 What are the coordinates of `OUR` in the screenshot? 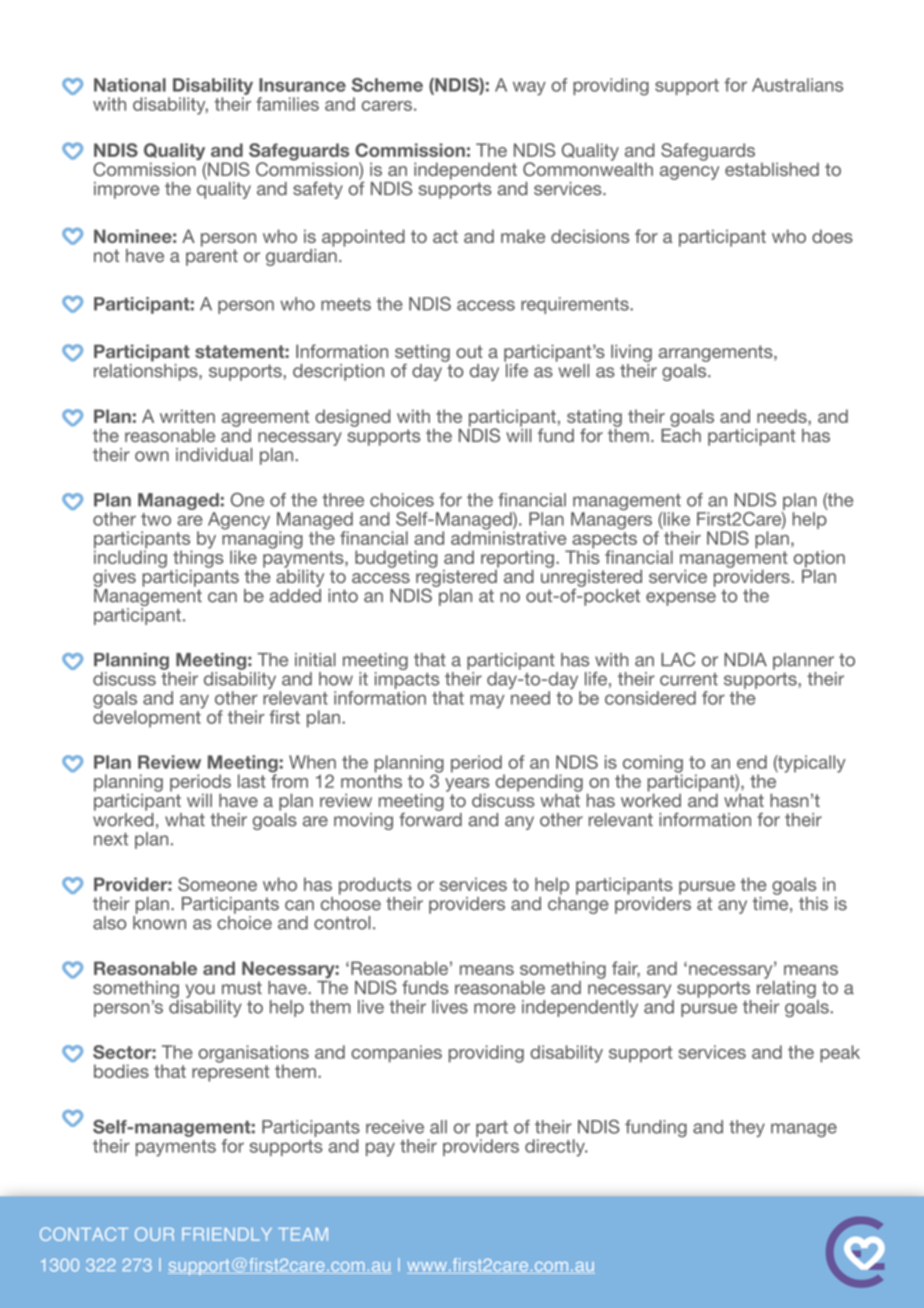 It's located at (154, 1234).
